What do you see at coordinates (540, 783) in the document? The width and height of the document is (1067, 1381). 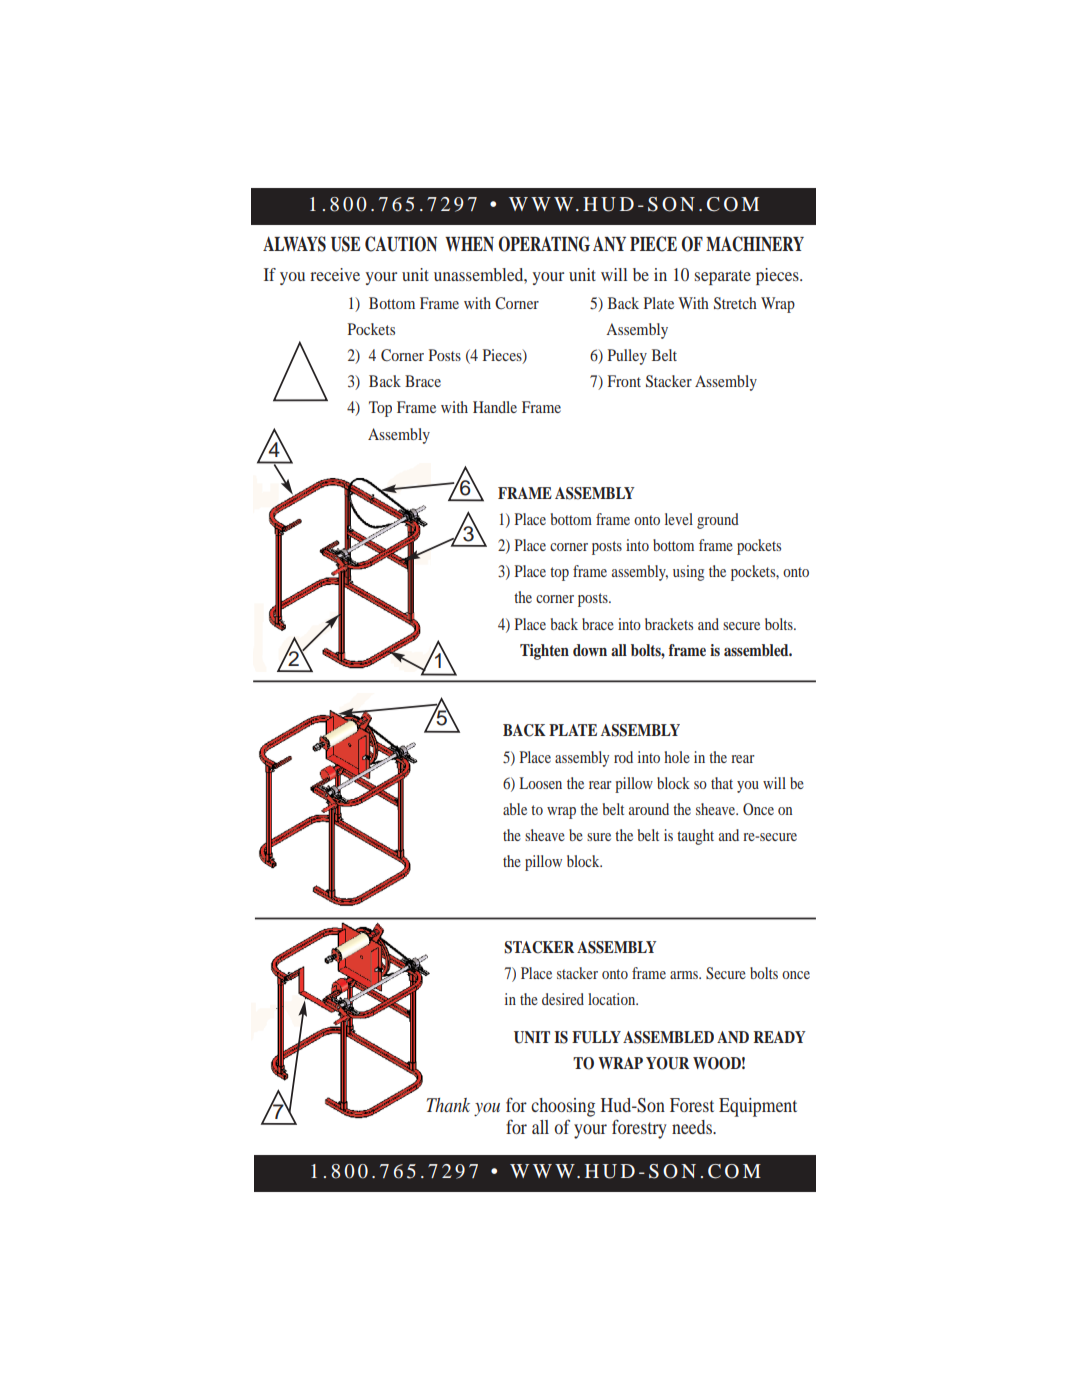 I see `Loosen` at bounding box center [540, 783].
